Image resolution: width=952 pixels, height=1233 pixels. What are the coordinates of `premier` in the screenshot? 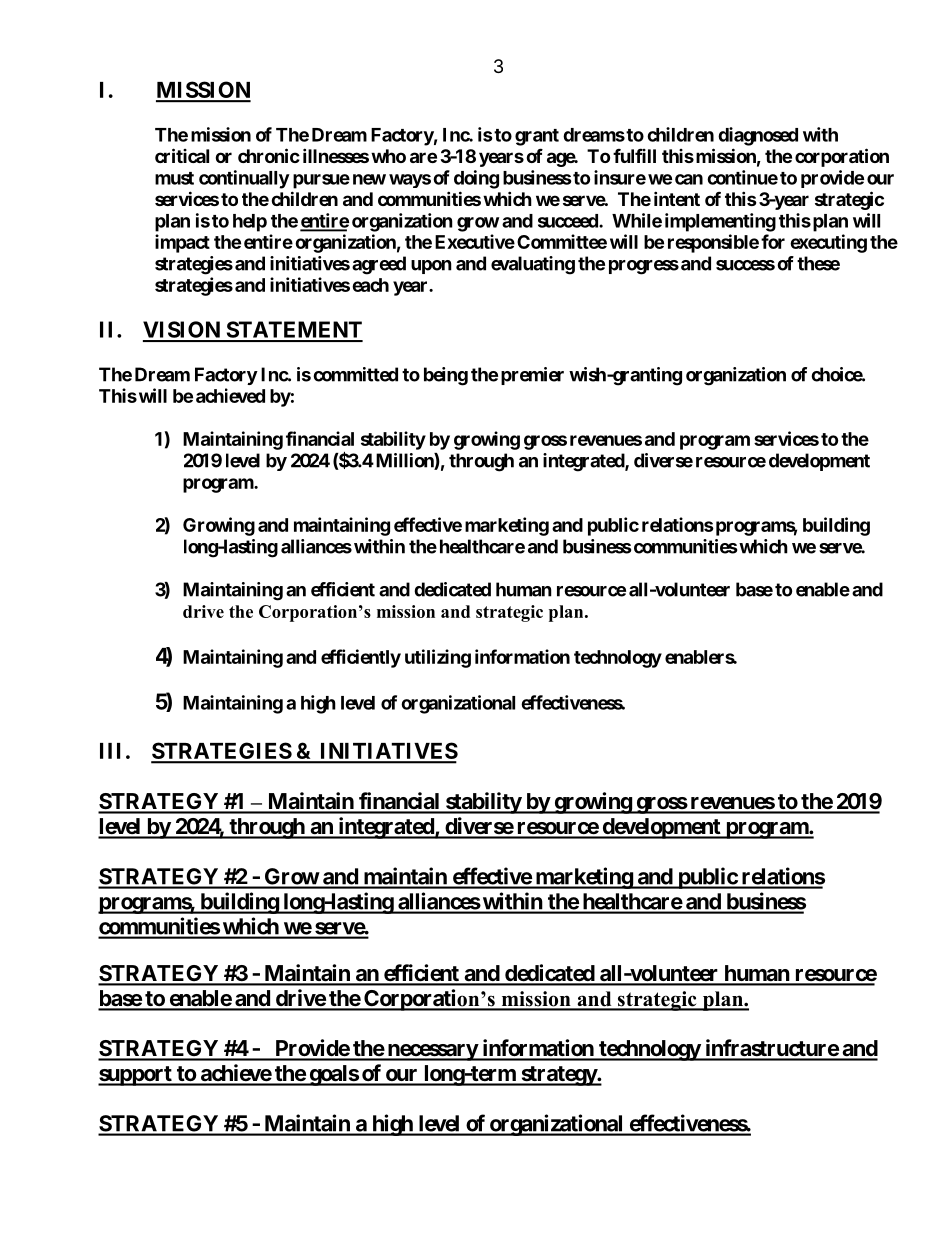 It's located at (532, 376).
